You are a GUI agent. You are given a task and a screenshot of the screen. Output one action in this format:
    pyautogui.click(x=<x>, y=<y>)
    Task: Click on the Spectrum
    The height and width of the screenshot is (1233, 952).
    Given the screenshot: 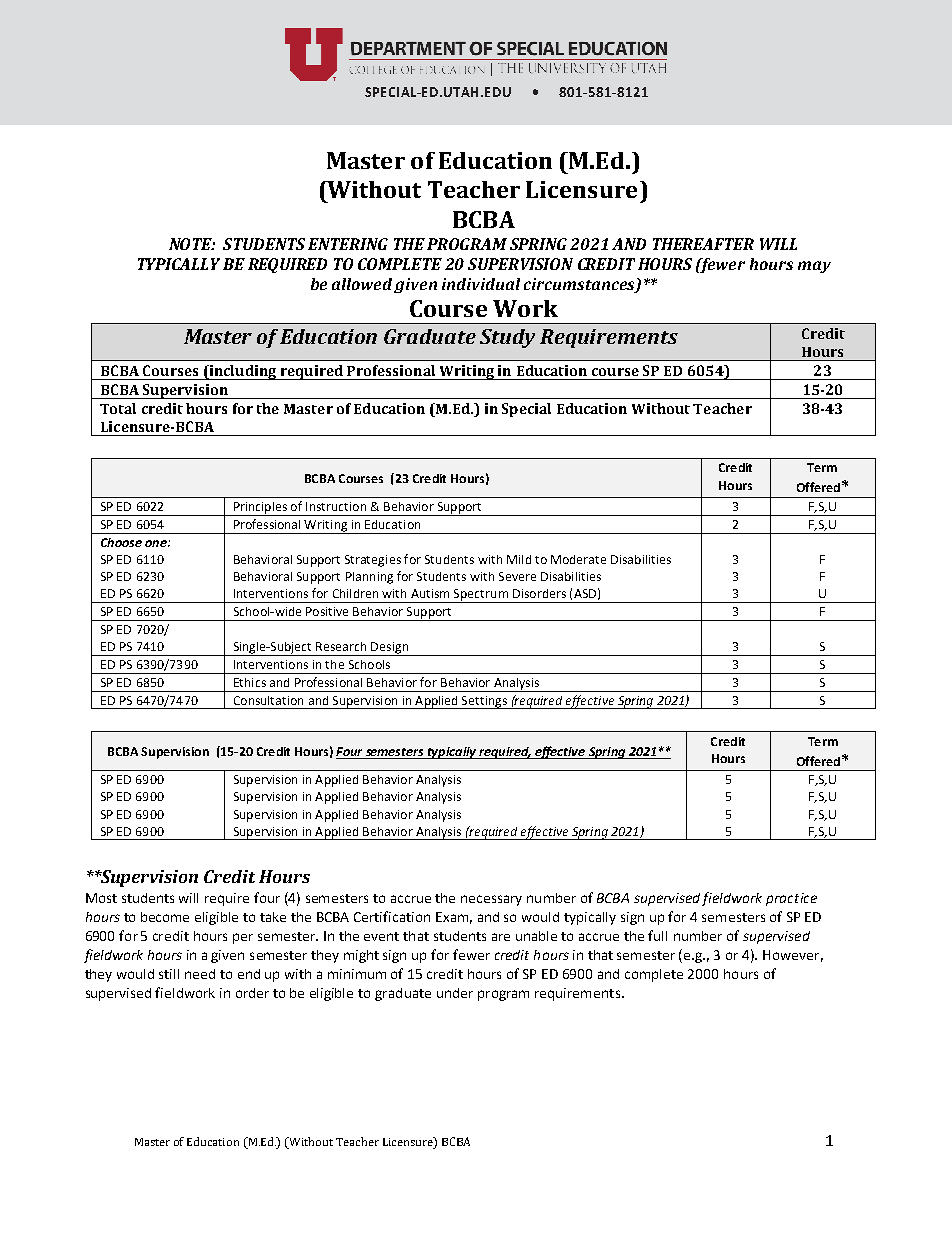 What is the action you would take?
    pyautogui.click(x=481, y=596)
